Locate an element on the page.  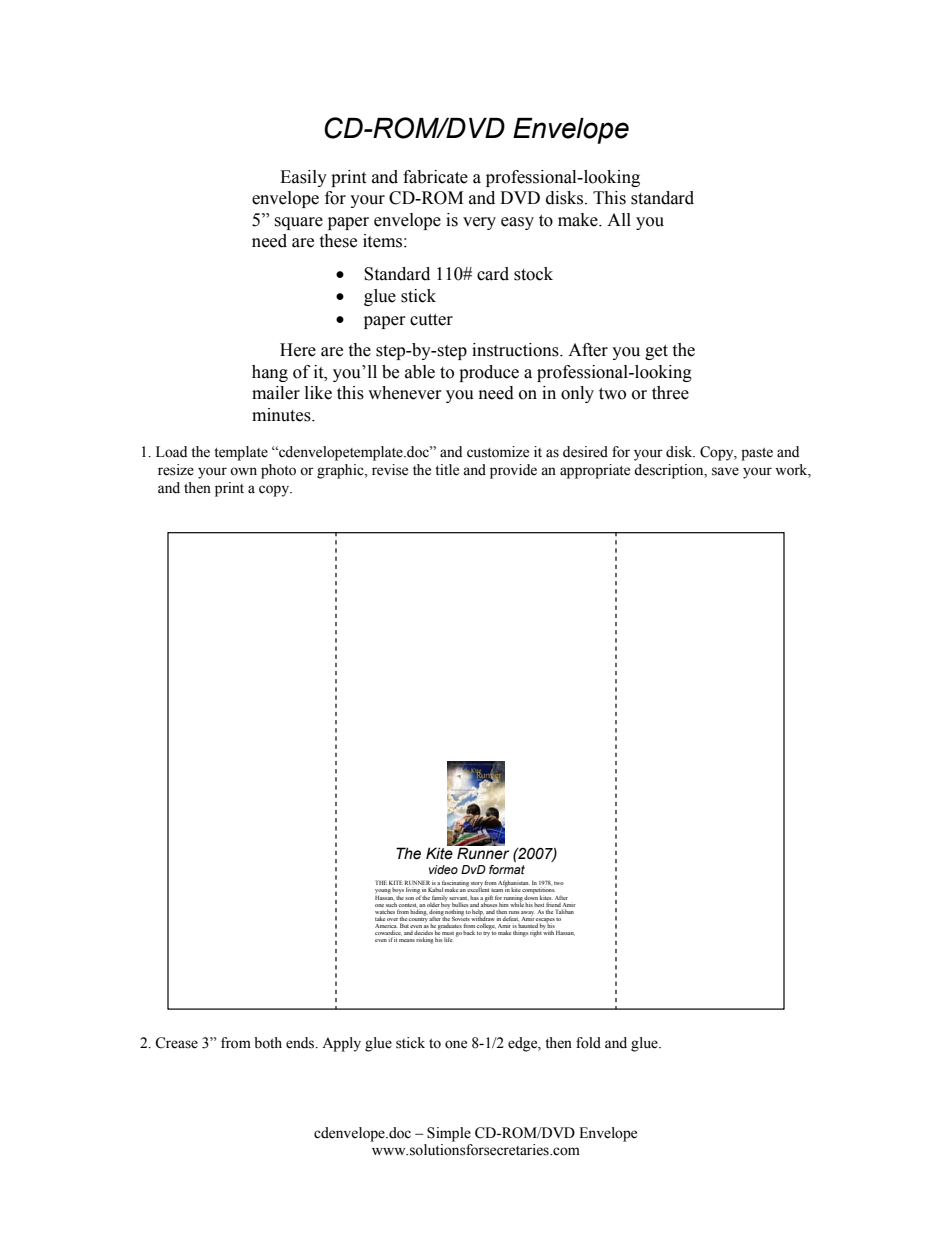
title is located at coordinates (447, 470).
